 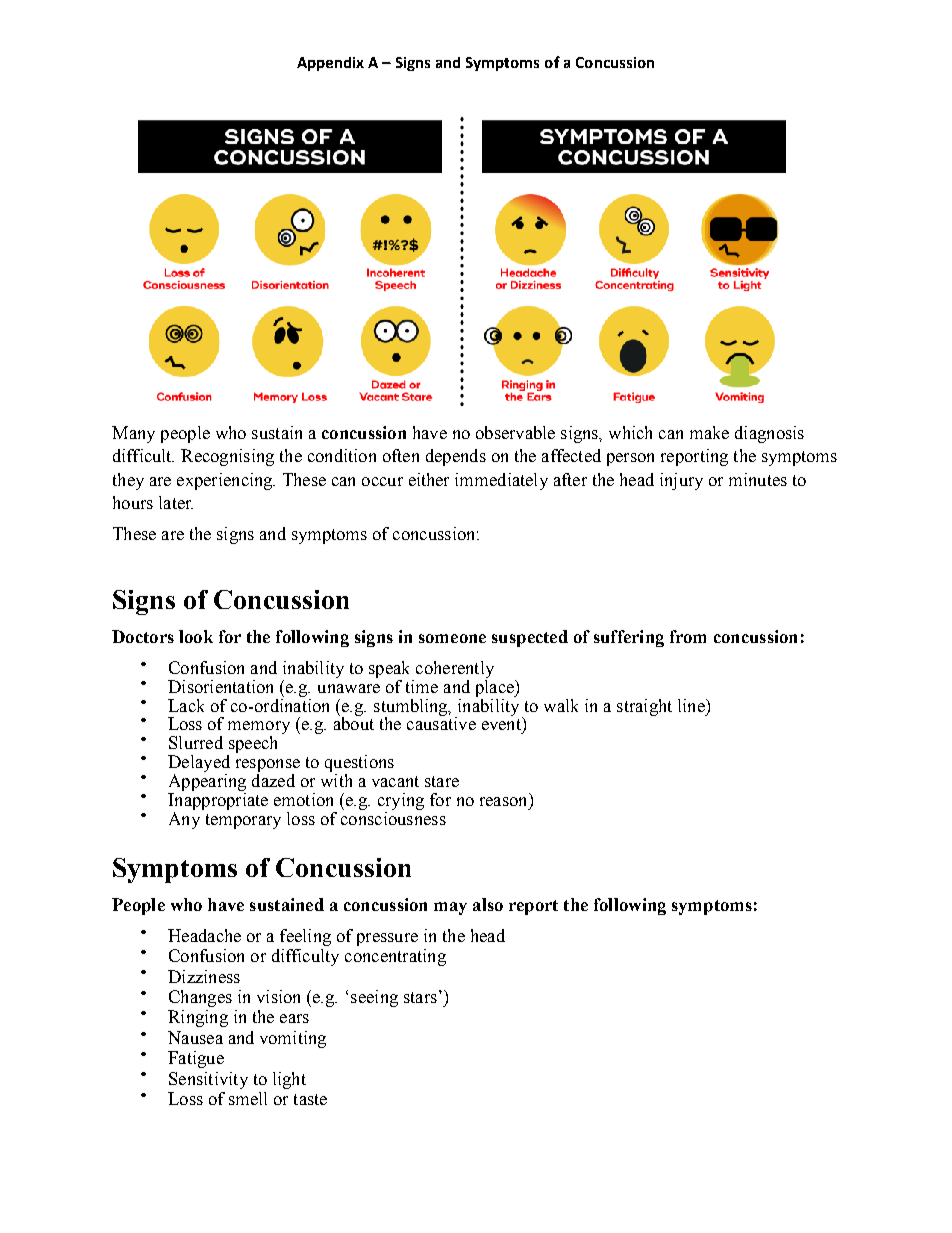 What do you see at coordinates (450, 908) in the screenshot?
I see `may` at bounding box center [450, 908].
